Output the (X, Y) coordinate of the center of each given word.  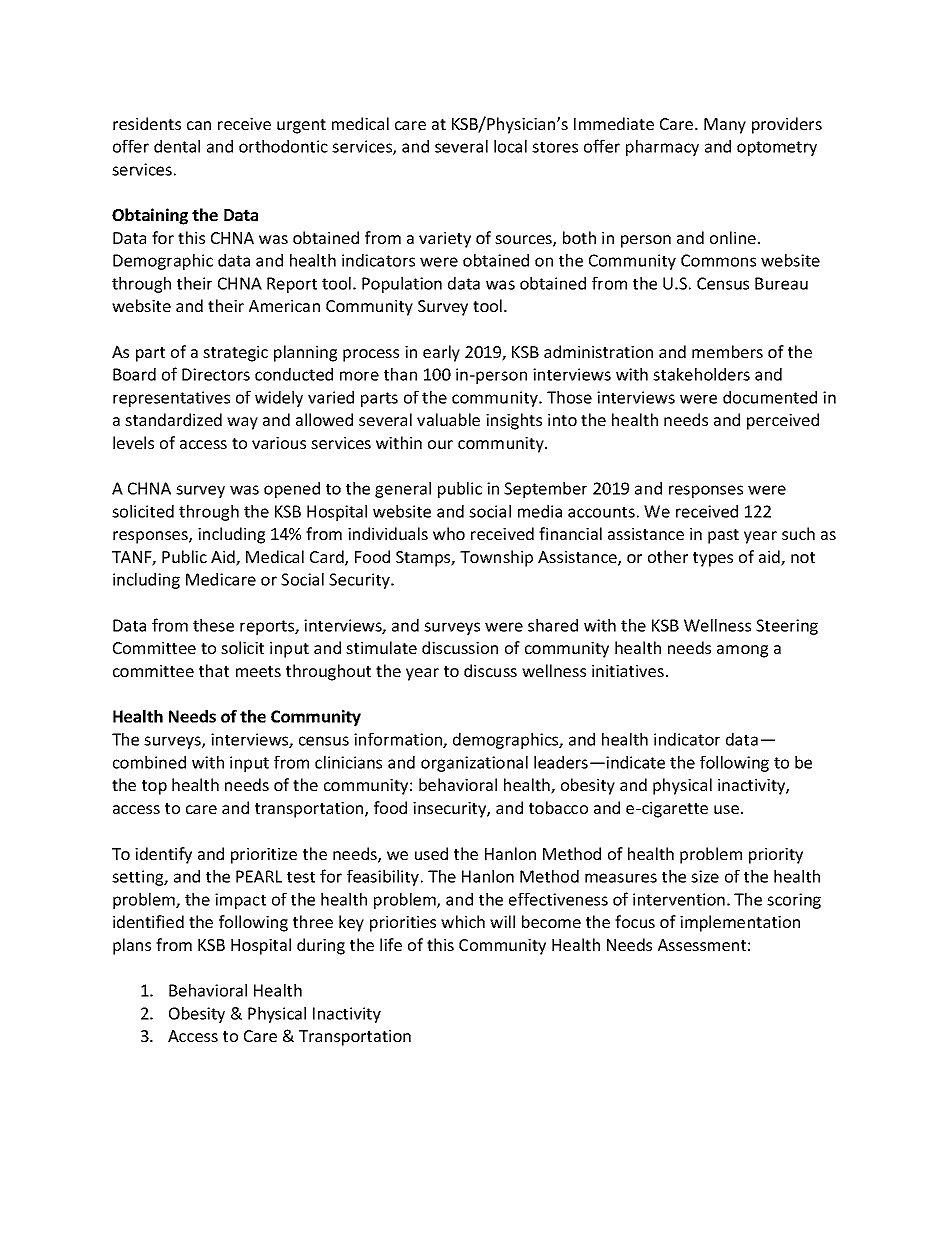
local (510, 146)
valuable (448, 419)
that (214, 670)
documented (770, 397)
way (242, 423)
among (742, 651)
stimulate (381, 647)
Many (725, 126)
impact (240, 901)
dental (177, 146)
